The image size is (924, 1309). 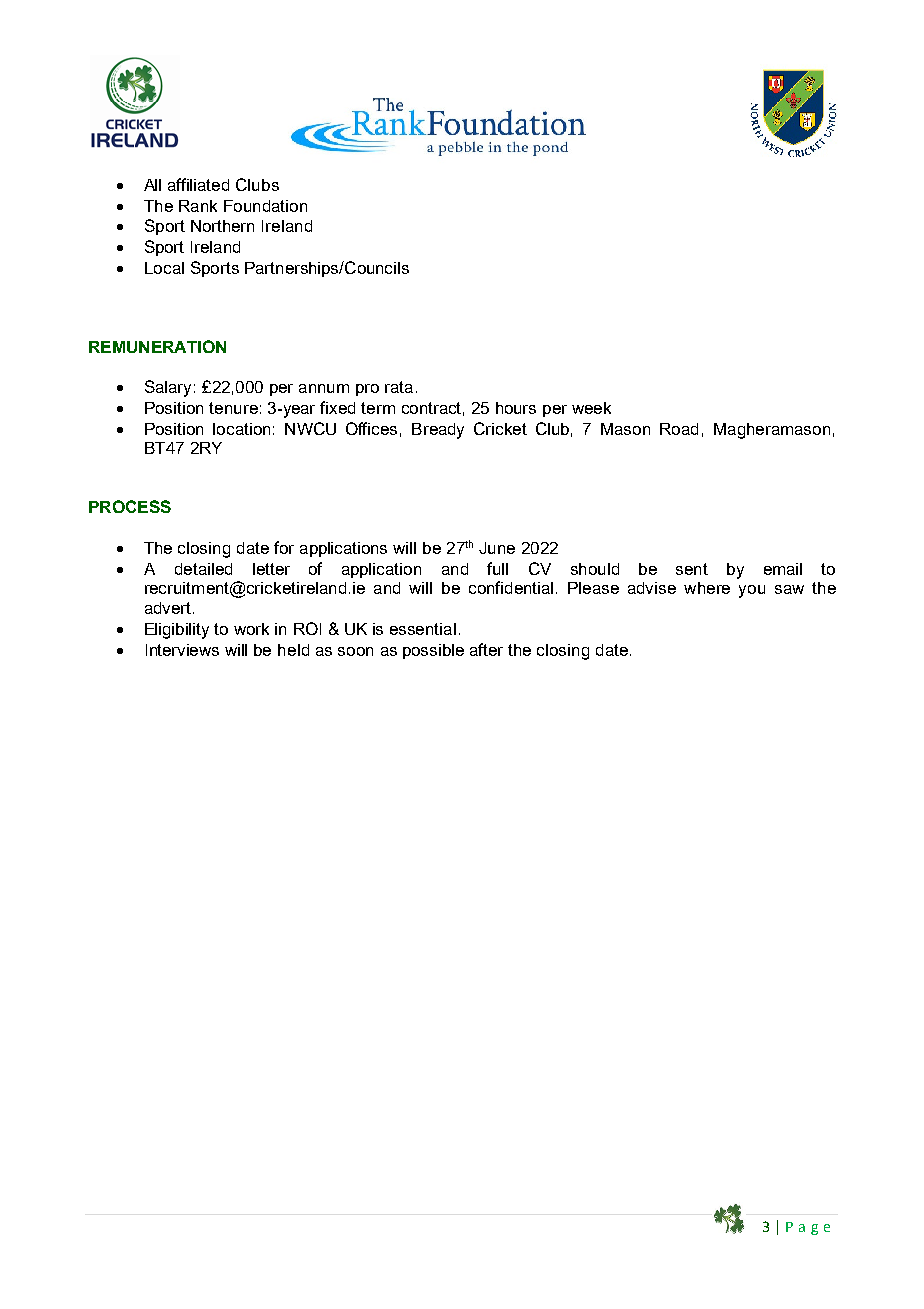 I want to click on Rank, so click(x=198, y=206).
